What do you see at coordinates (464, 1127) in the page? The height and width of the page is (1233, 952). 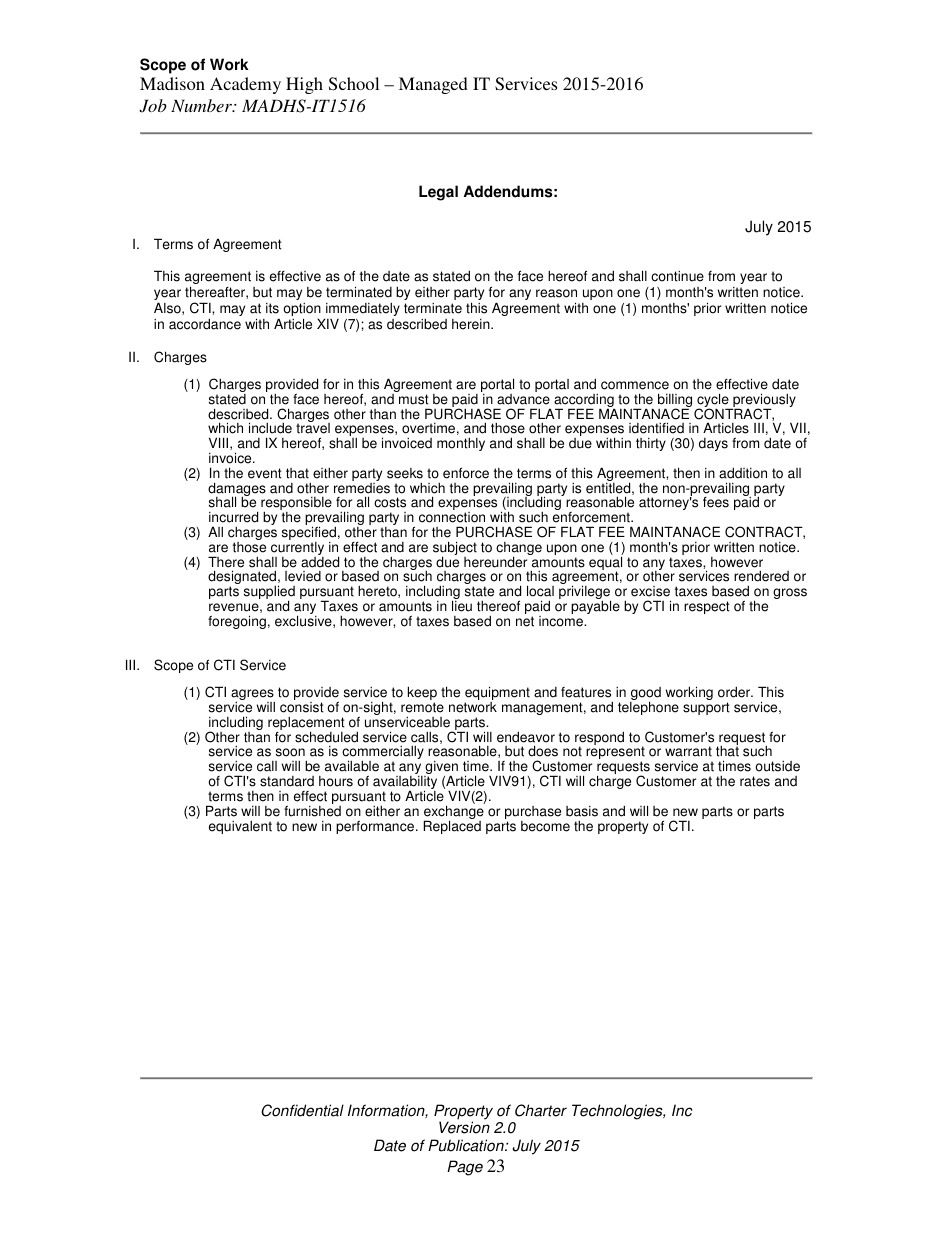 I see `Version` at bounding box center [464, 1127].
